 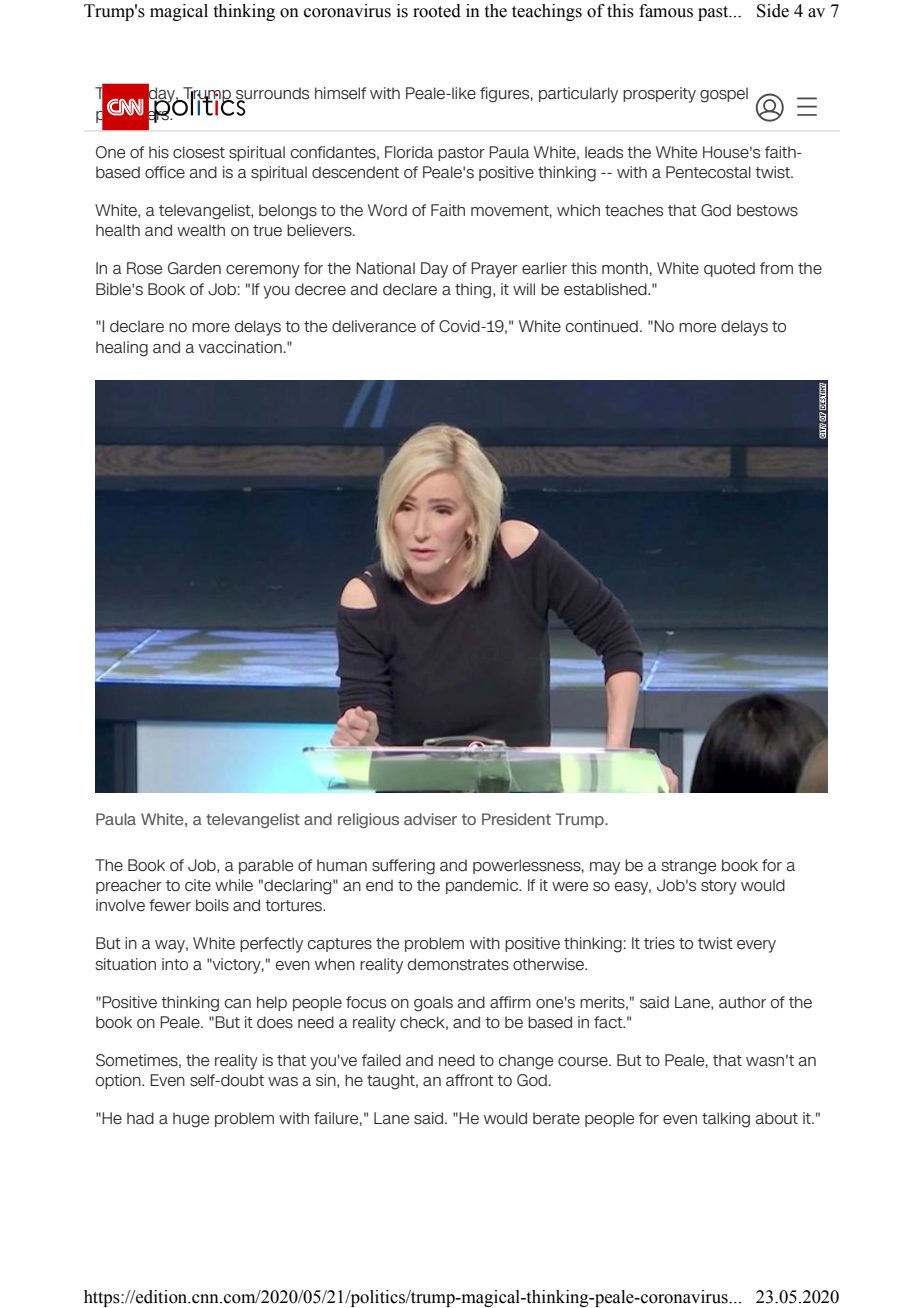 What do you see at coordinates (602, 326) in the page?
I see `continued` at bounding box center [602, 326].
